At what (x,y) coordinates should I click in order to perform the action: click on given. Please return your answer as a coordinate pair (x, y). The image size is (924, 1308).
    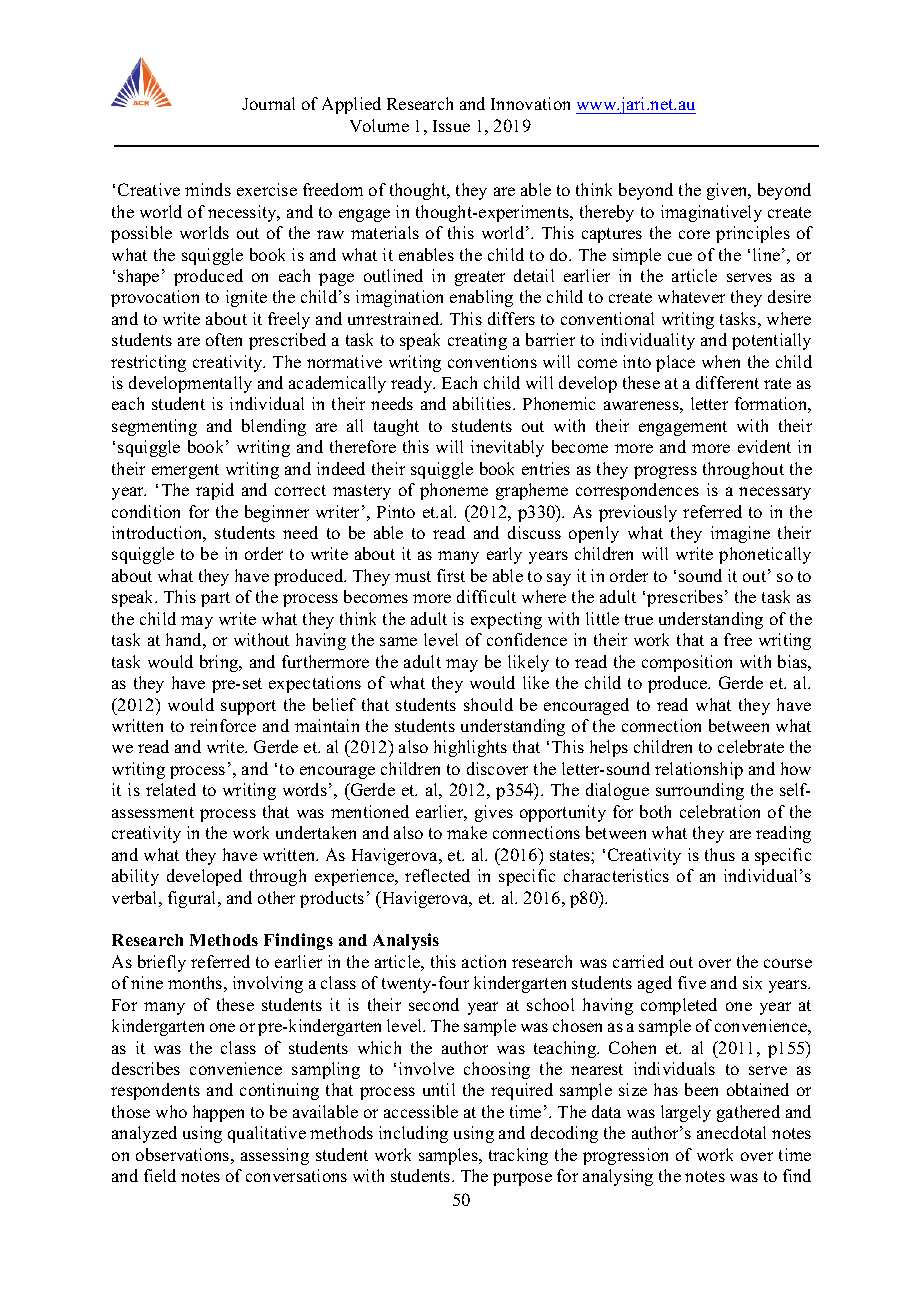
    Looking at the image, I should click on (728, 191).
